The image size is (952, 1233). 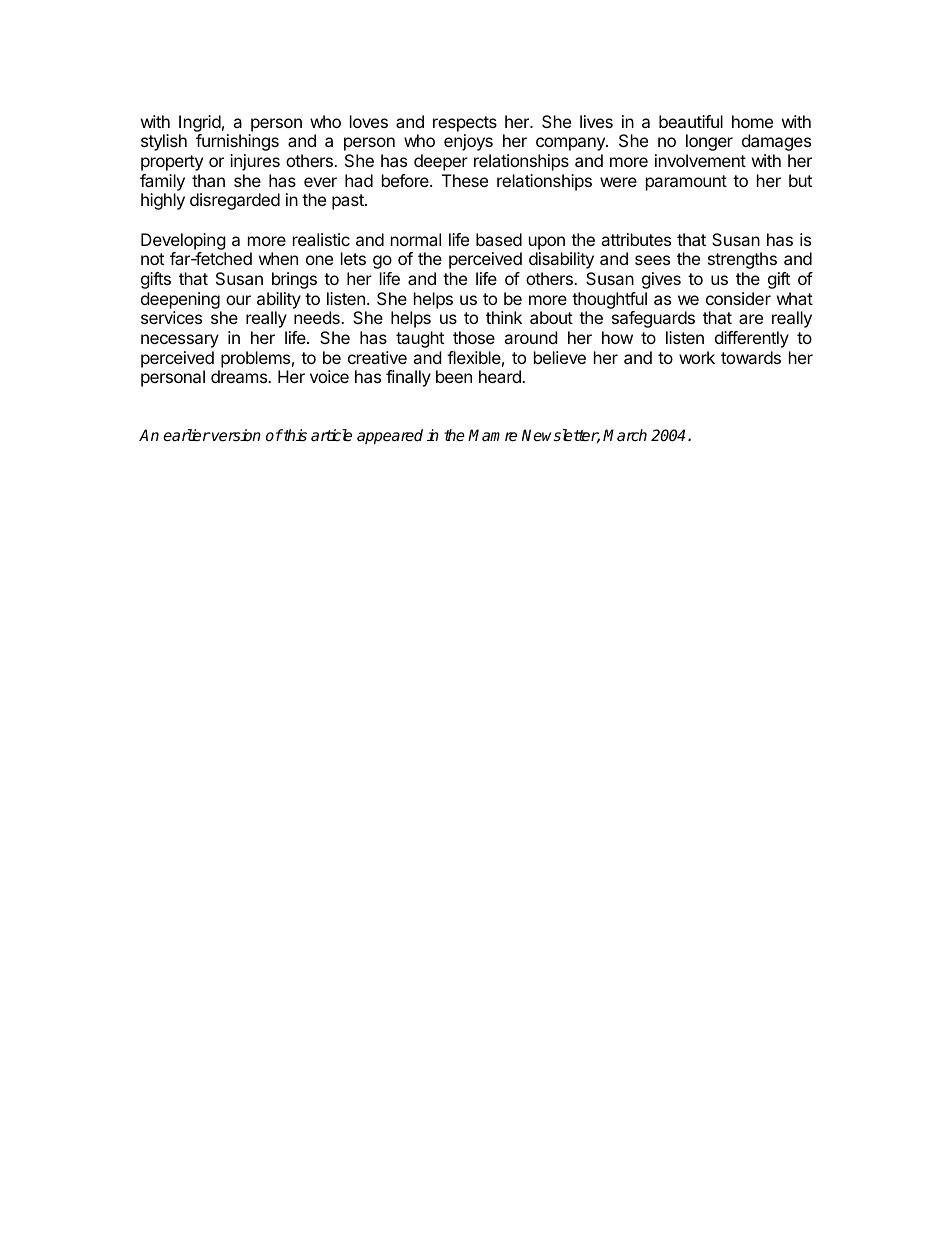 I want to click on necessary, so click(x=180, y=341).
